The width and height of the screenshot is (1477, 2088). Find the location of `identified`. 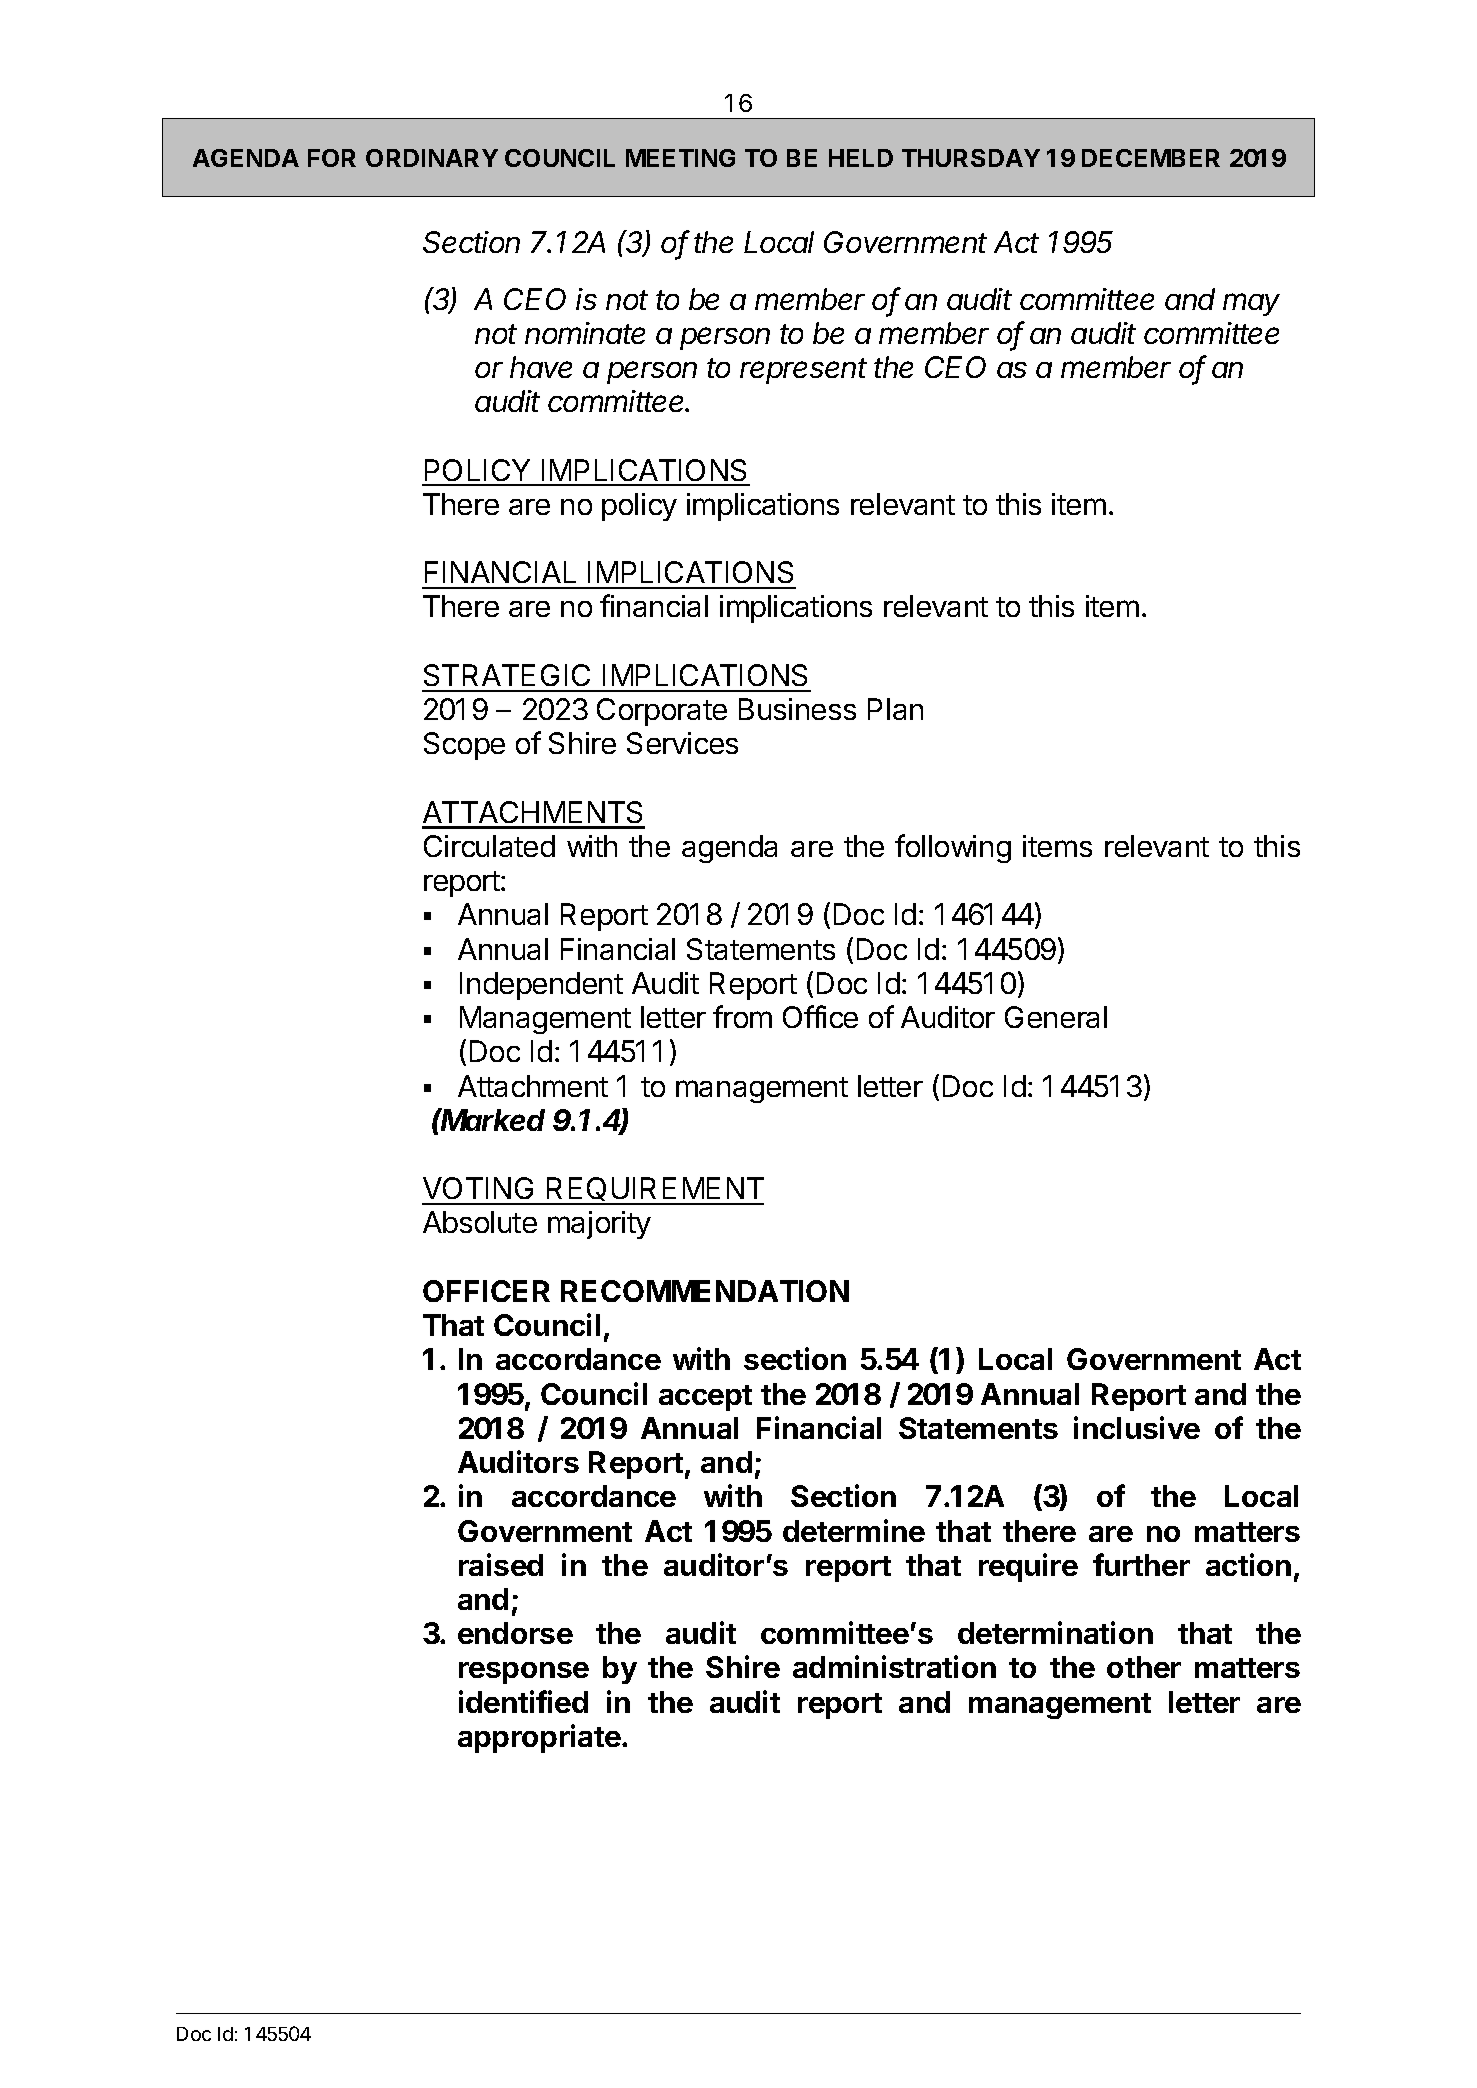

identified is located at coordinates (523, 1701).
